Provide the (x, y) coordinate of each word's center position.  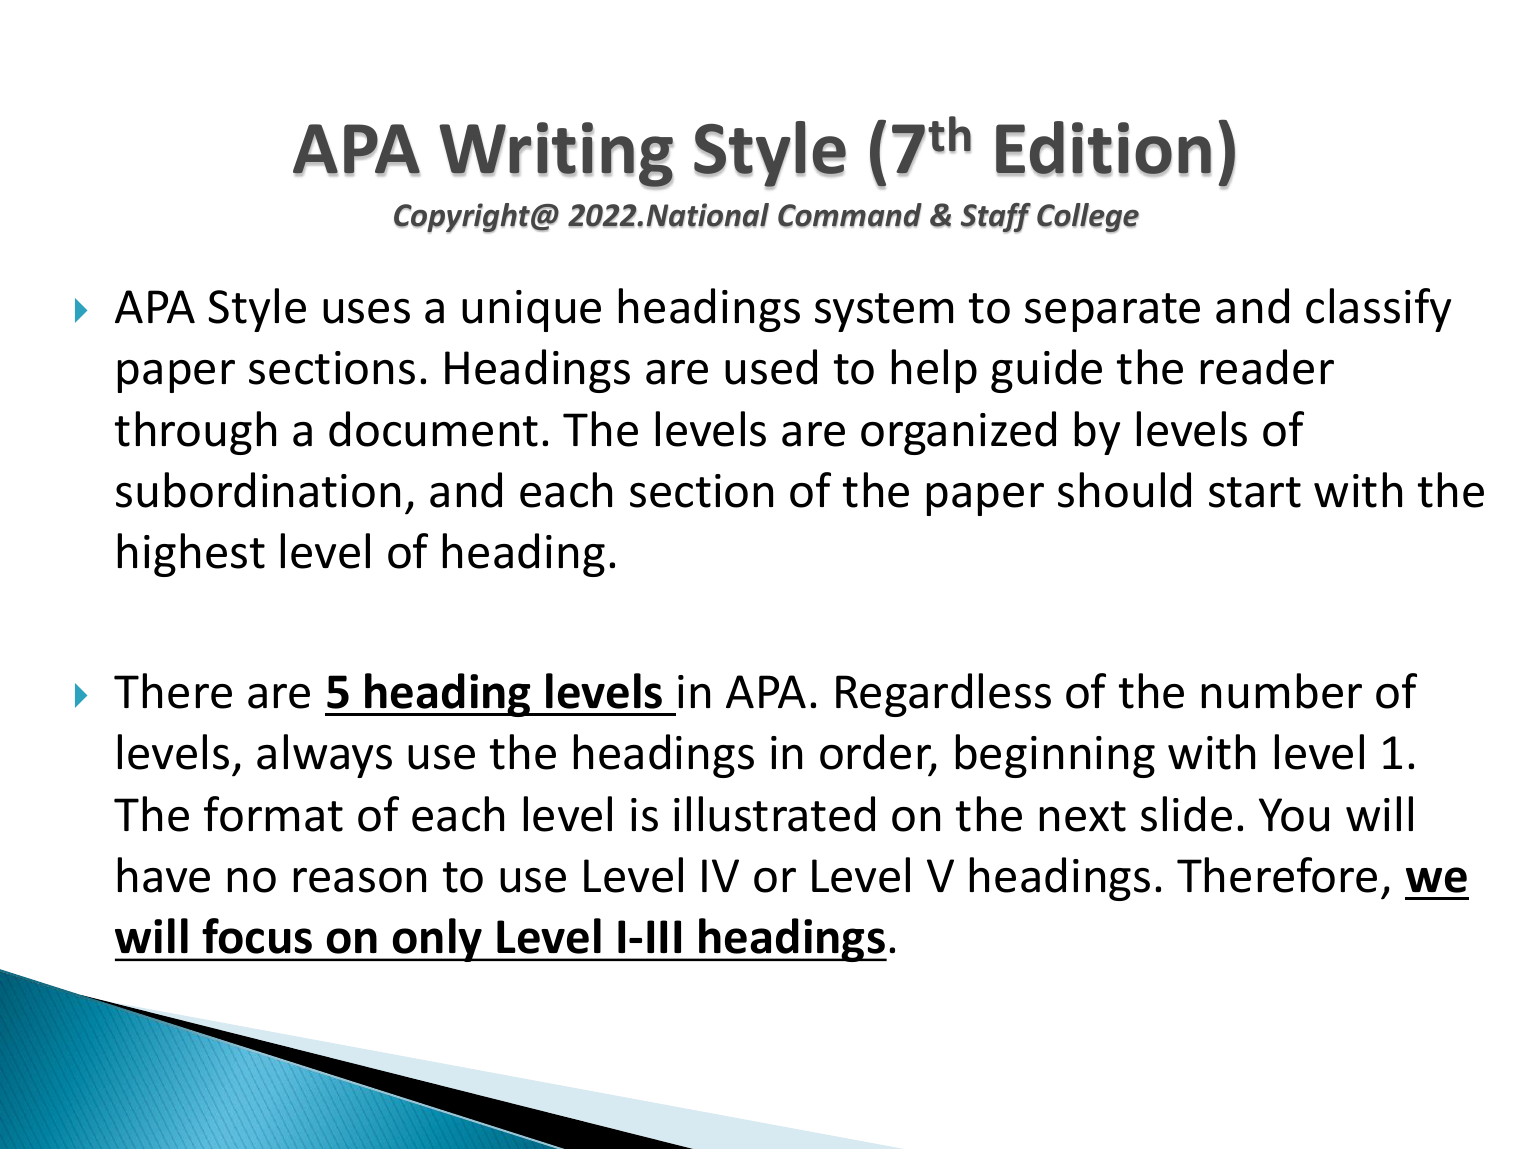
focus (257, 936)
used (771, 367)
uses (366, 311)
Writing (556, 155)
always (324, 756)
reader (1267, 367)
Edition (1103, 149)
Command (850, 215)
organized (958, 433)
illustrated (774, 814)
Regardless (943, 695)
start (1255, 492)
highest (191, 555)
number (1282, 691)
